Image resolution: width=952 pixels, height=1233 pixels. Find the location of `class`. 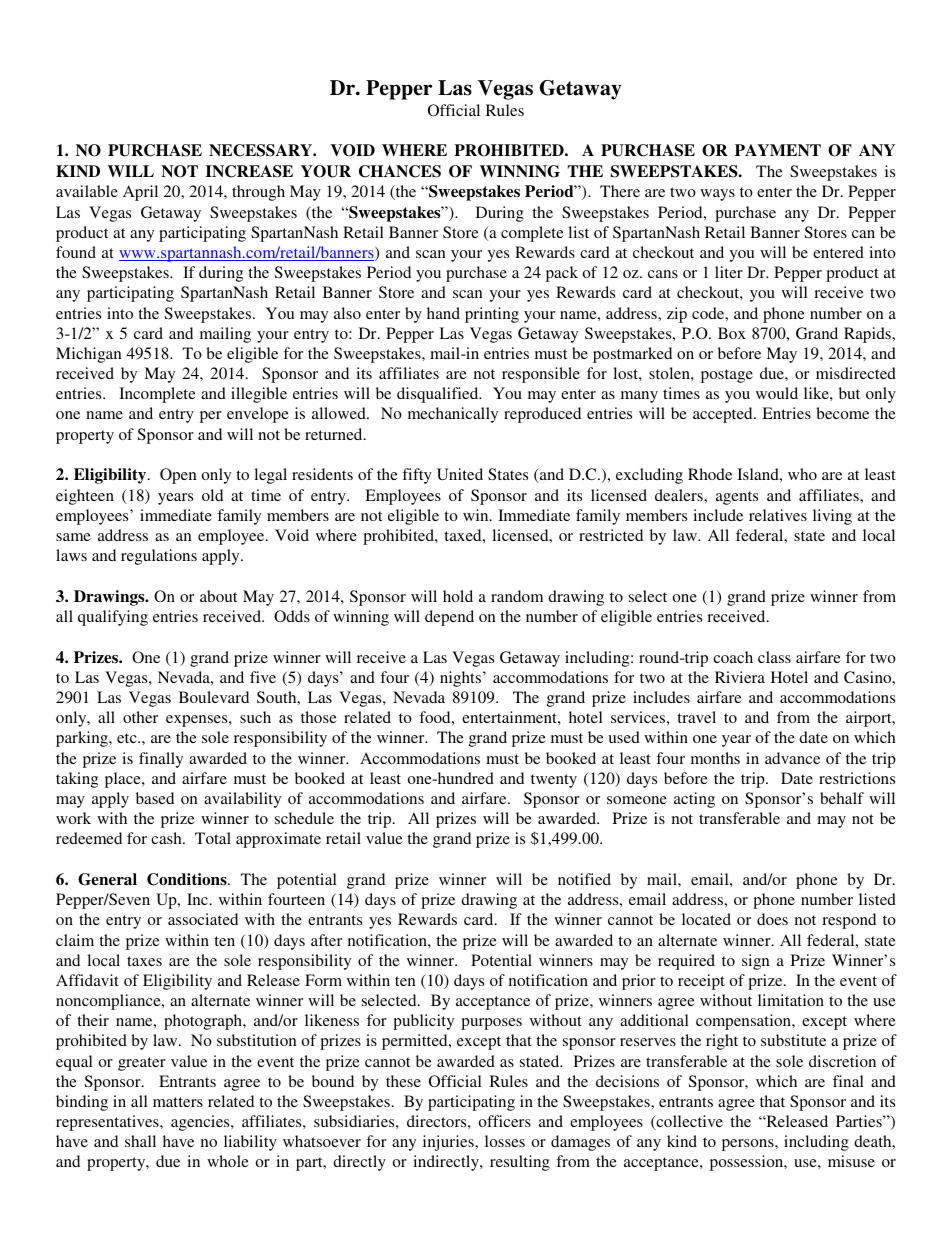

class is located at coordinates (774, 657).
